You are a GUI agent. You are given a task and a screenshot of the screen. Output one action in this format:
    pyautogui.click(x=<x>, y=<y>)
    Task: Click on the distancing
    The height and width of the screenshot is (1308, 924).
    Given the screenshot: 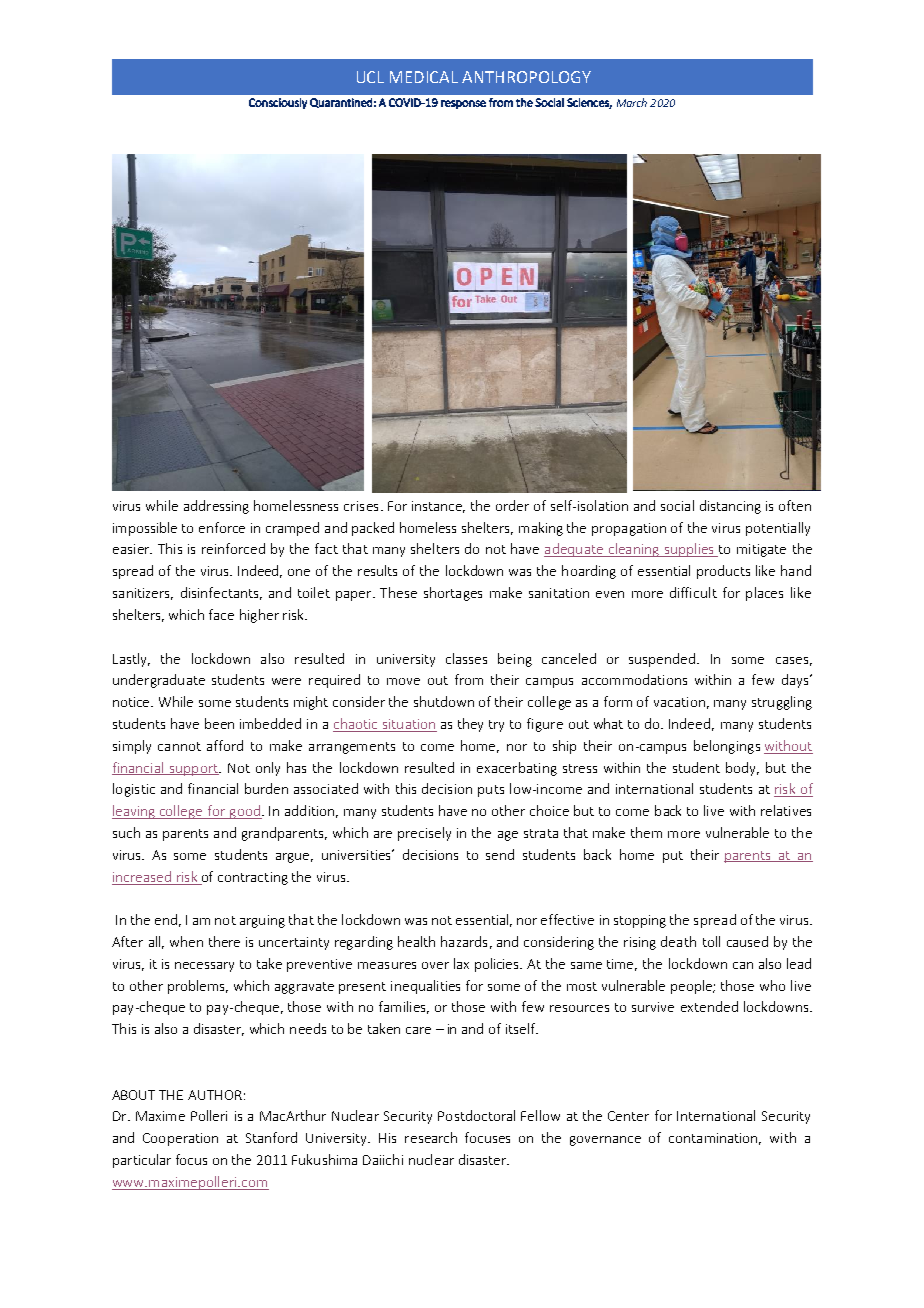 What is the action you would take?
    pyautogui.click(x=730, y=507)
